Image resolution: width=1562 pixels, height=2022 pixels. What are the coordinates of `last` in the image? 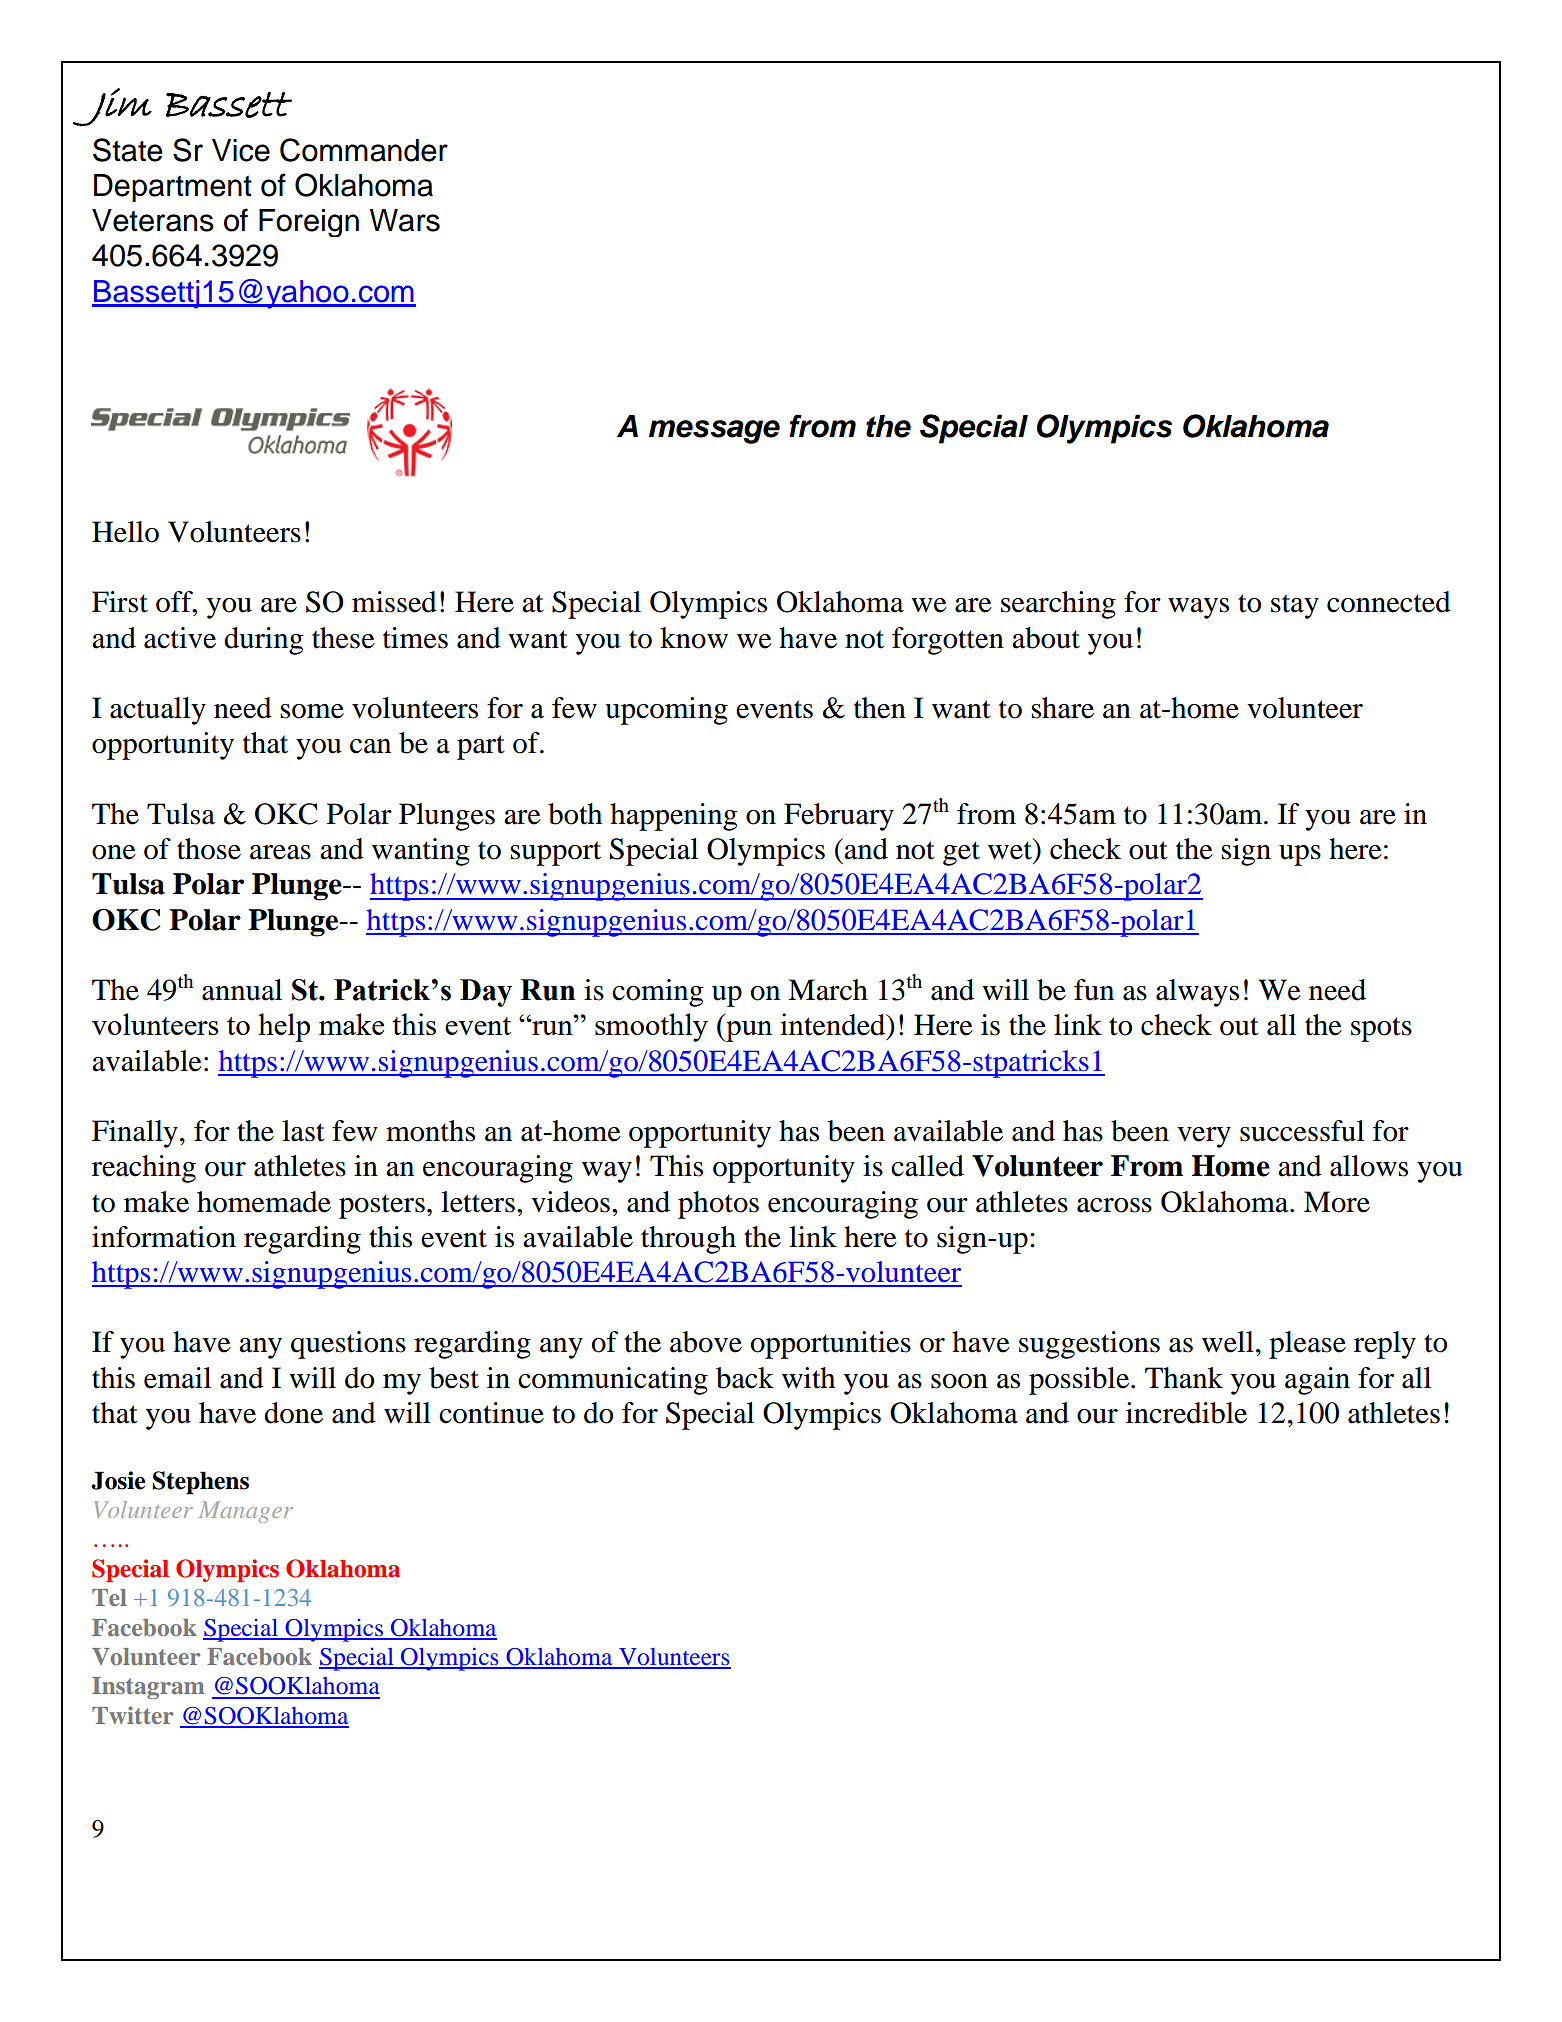 It's located at (303, 1131).
